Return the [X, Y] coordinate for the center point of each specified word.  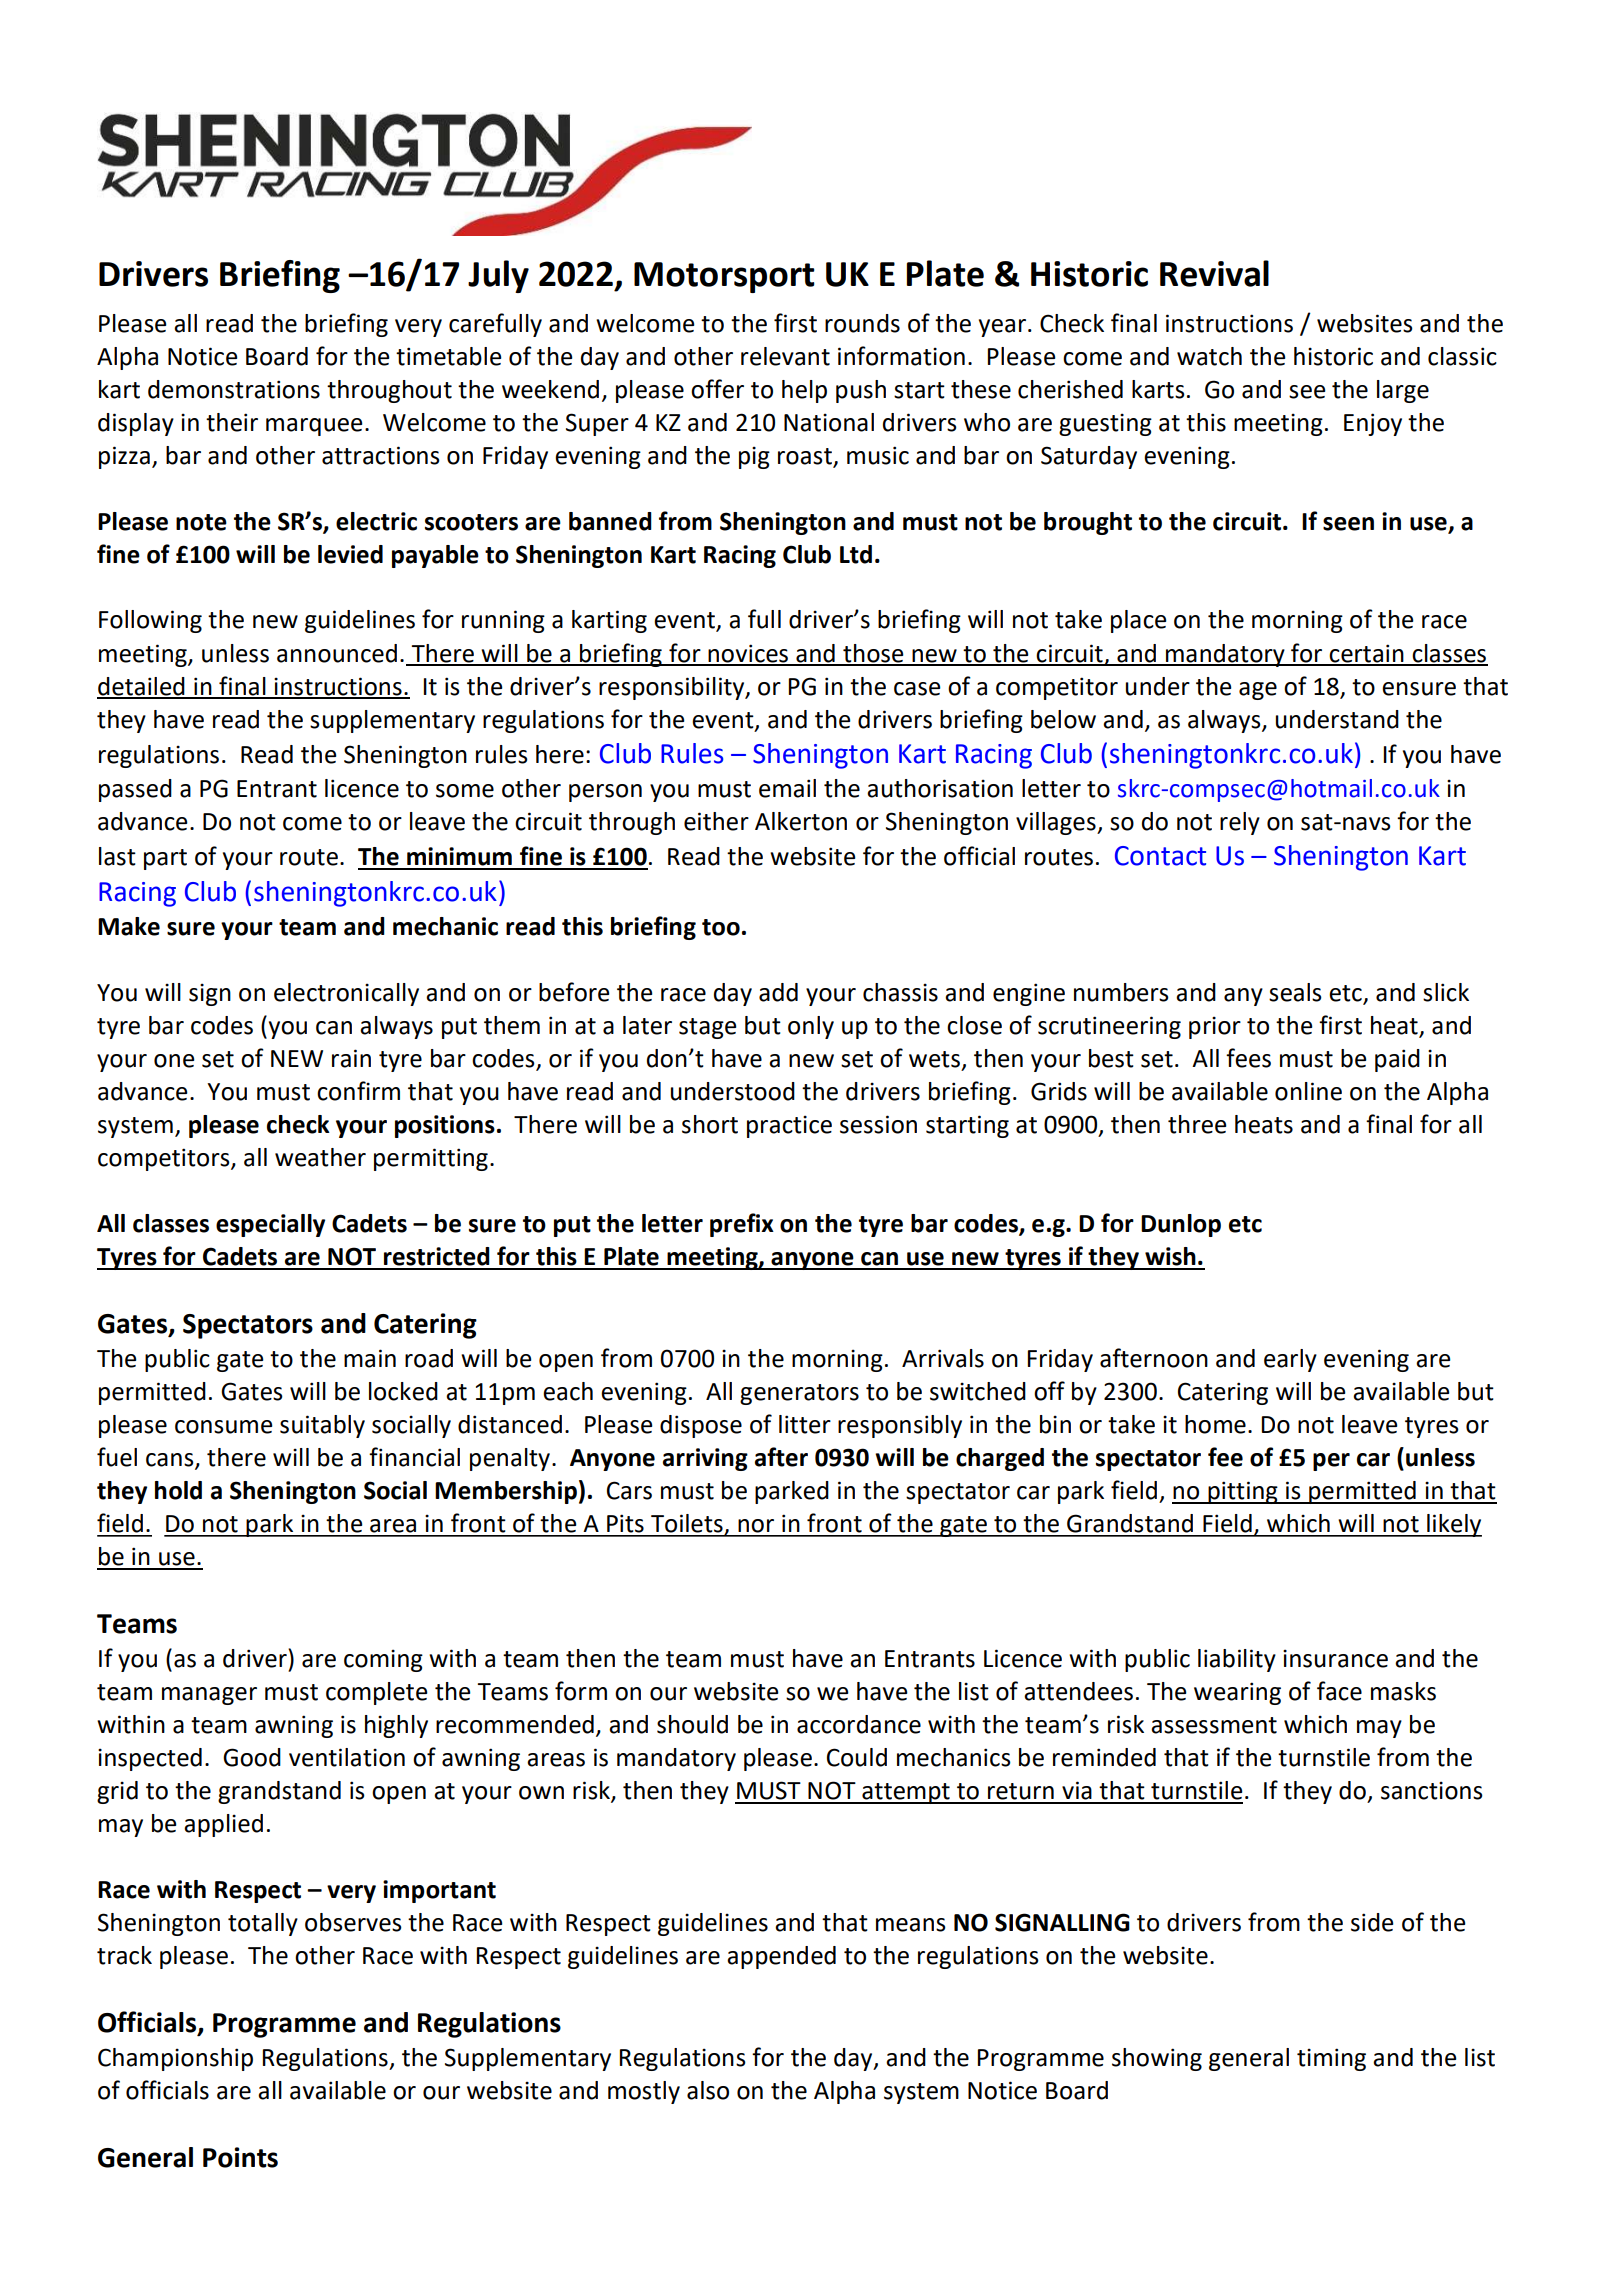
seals [1295, 992]
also [708, 2090]
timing [1331, 2059]
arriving [705, 1459]
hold [178, 1490]
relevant [785, 356]
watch [1209, 356]
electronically [346, 994]
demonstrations [234, 389]
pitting [1243, 1492]
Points [240, 2157]
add [778, 992]
